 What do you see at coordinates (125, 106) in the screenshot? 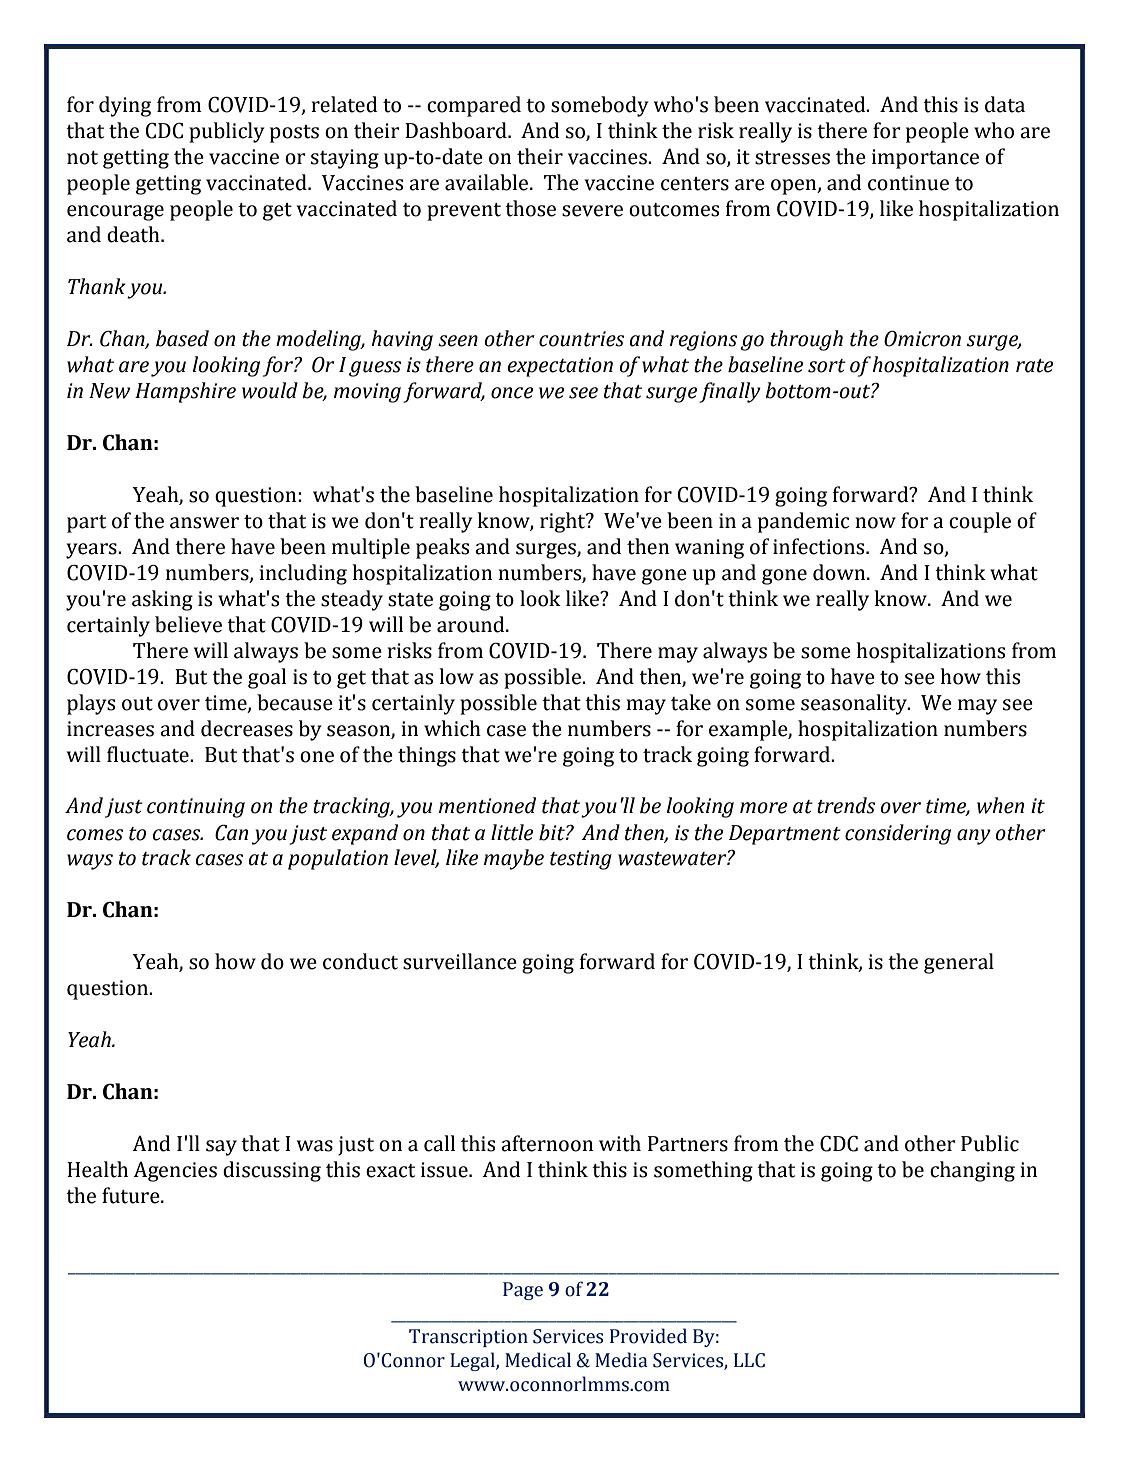
I see `dying` at bounding box center [125, 106].
